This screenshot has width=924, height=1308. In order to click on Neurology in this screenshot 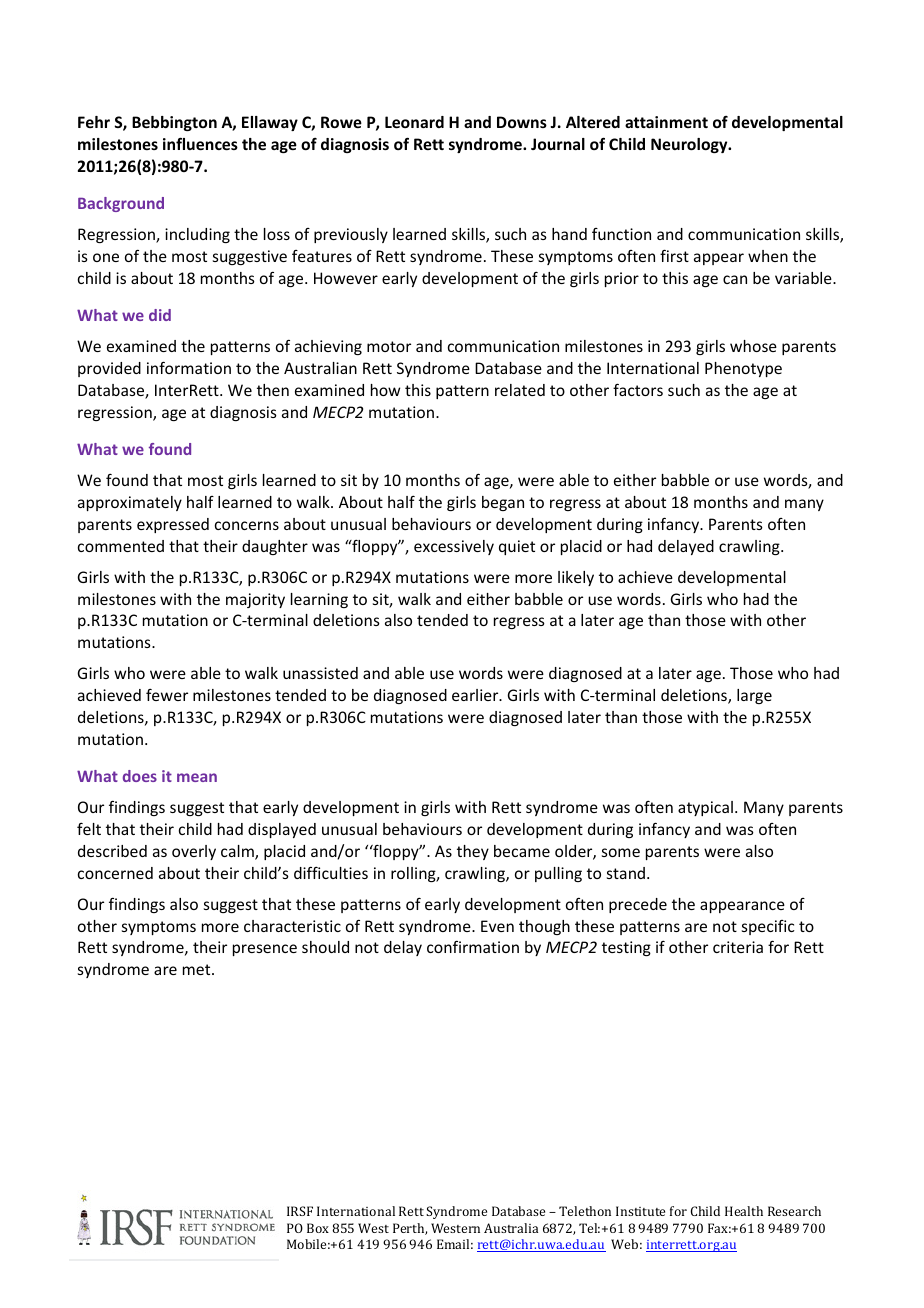, I will do `click(690, 145)`.
